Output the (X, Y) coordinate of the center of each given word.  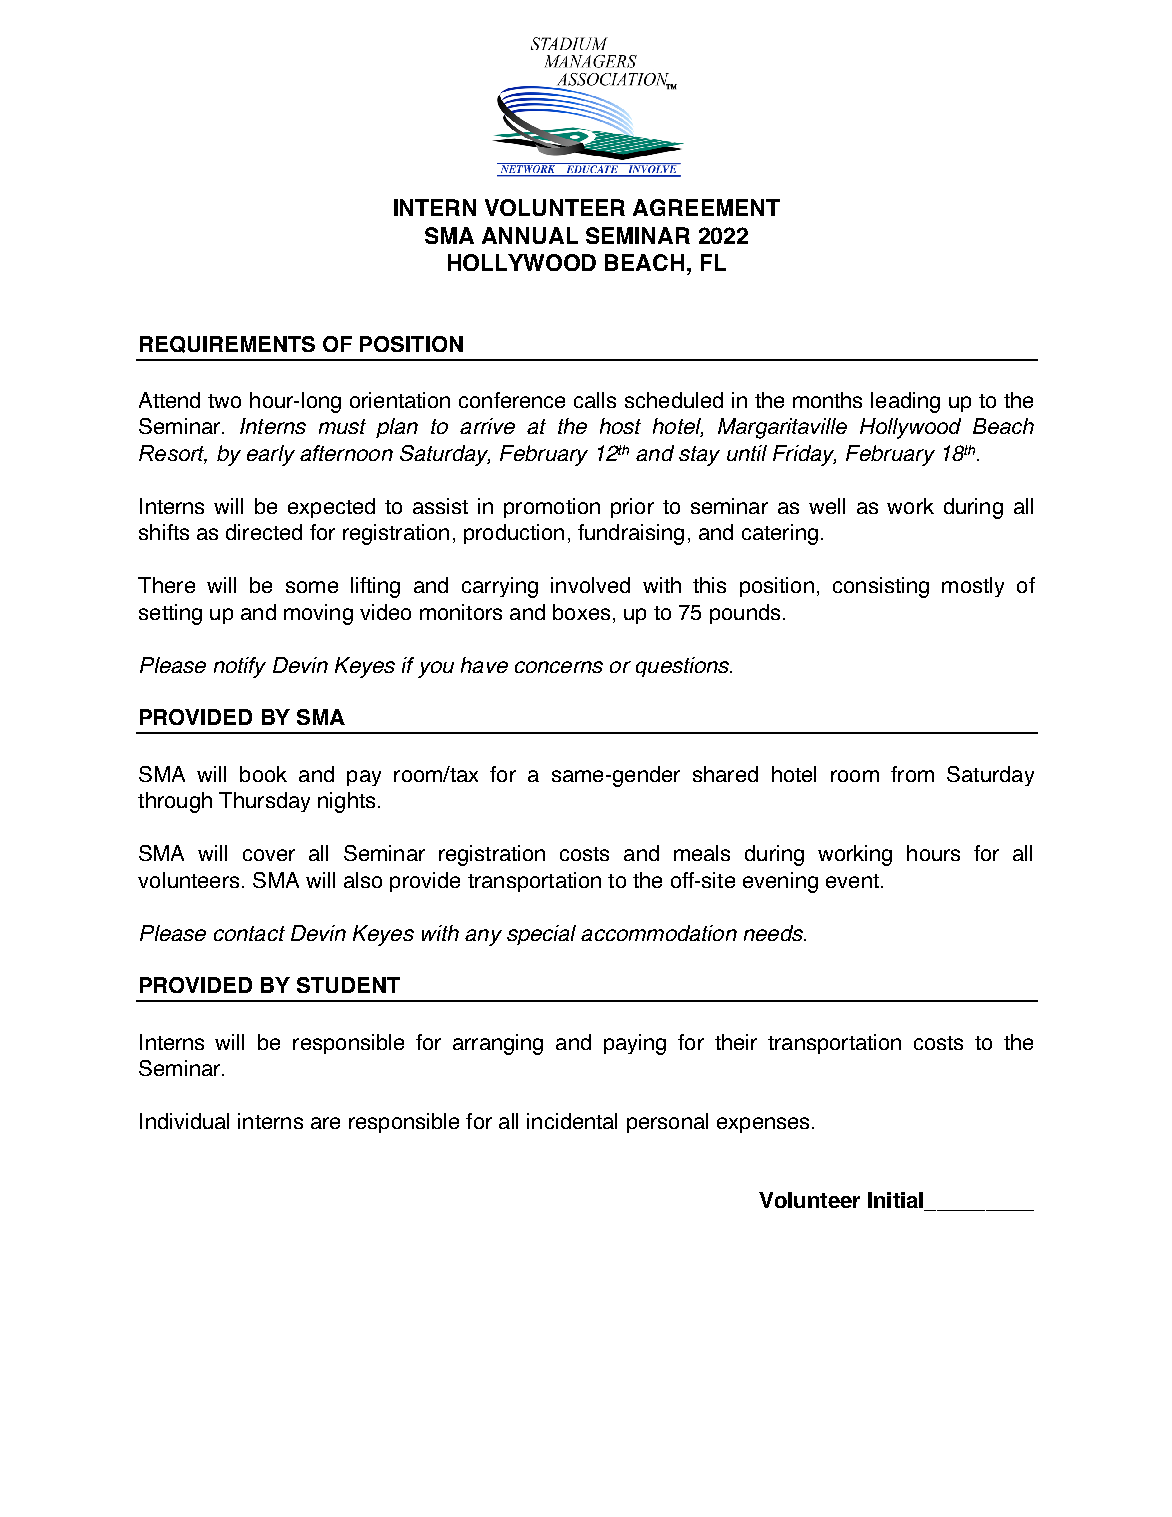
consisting (881, 587)
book (263, 774)
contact (249, 933)
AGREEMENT (706, 207)
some (312, 587)
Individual (184, 1121)
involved (590, 585)
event (852, 881)
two (224, 401)
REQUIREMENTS (227, 344)
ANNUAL (530, 235)
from (912, 774)
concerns (559, 667)
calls (595, 400)
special (541, 935)
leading (905, 402)
